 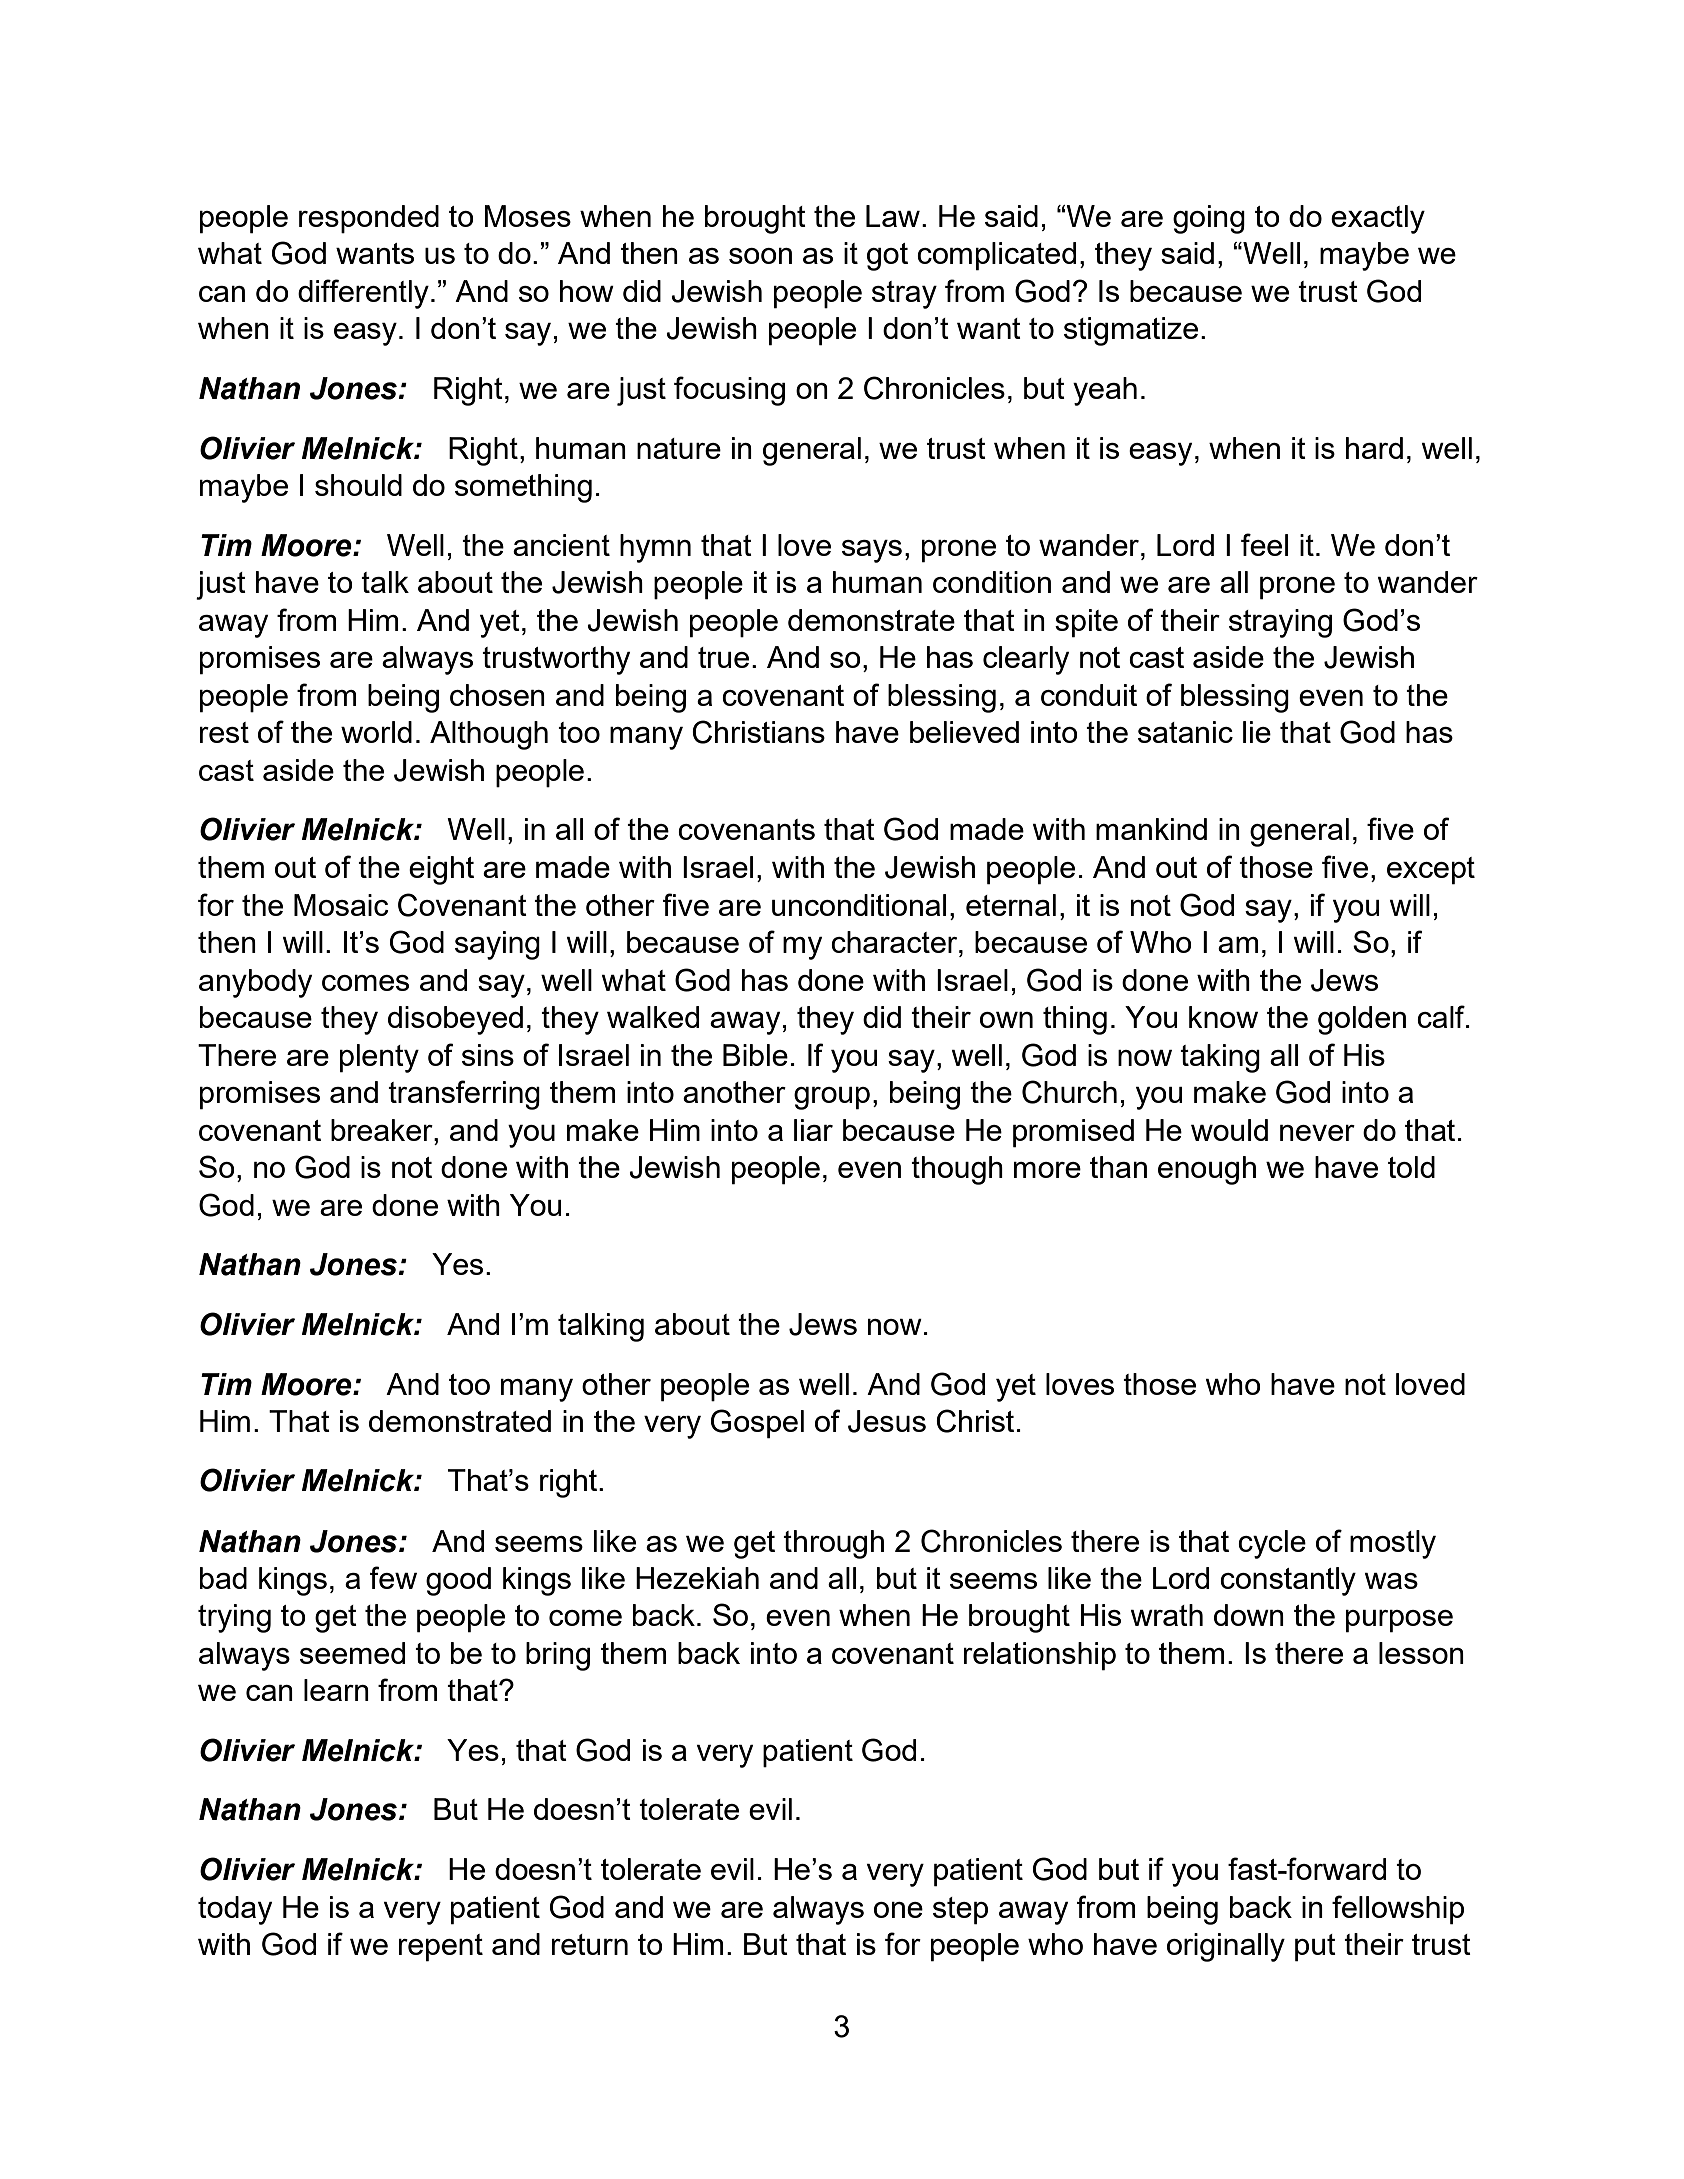 I want to click on plenty, so click(x=379, y=1058).
